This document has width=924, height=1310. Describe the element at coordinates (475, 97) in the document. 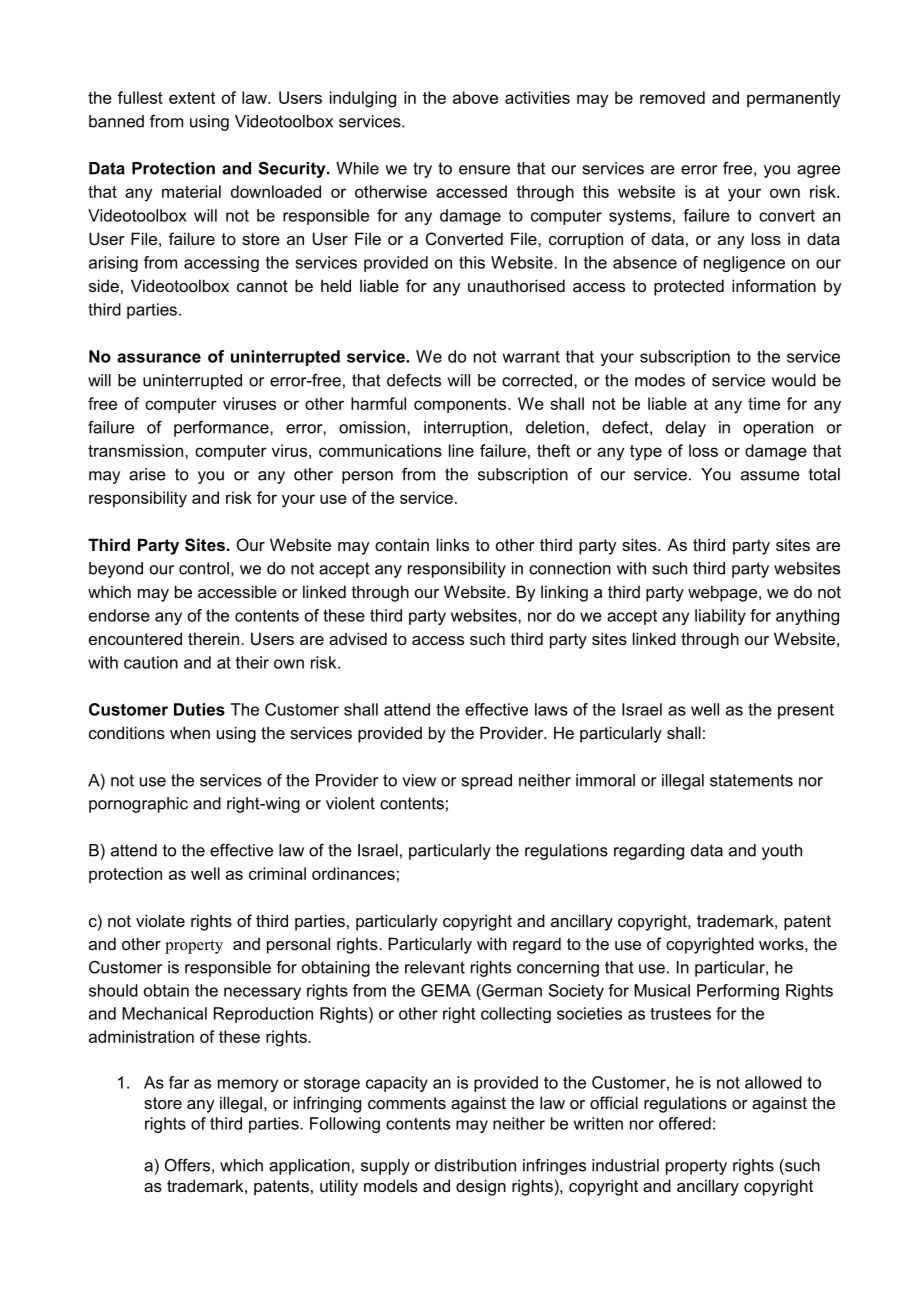

I see `above` at that location.
